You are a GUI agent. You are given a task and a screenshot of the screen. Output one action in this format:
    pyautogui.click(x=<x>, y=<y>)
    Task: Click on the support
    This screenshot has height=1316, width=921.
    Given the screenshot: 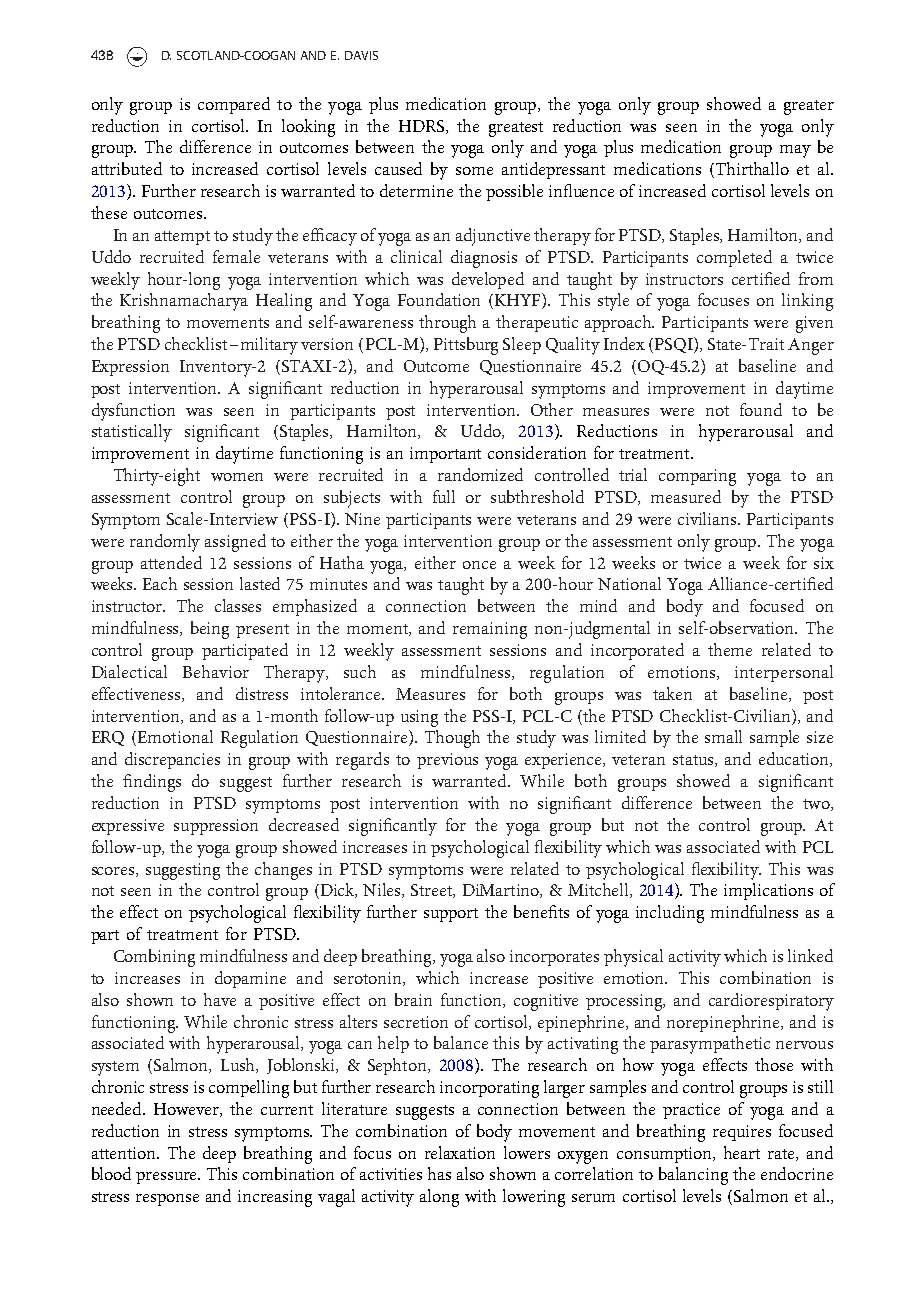 What is the action you would take?
    pyautogui.click(x=451, y=915)
